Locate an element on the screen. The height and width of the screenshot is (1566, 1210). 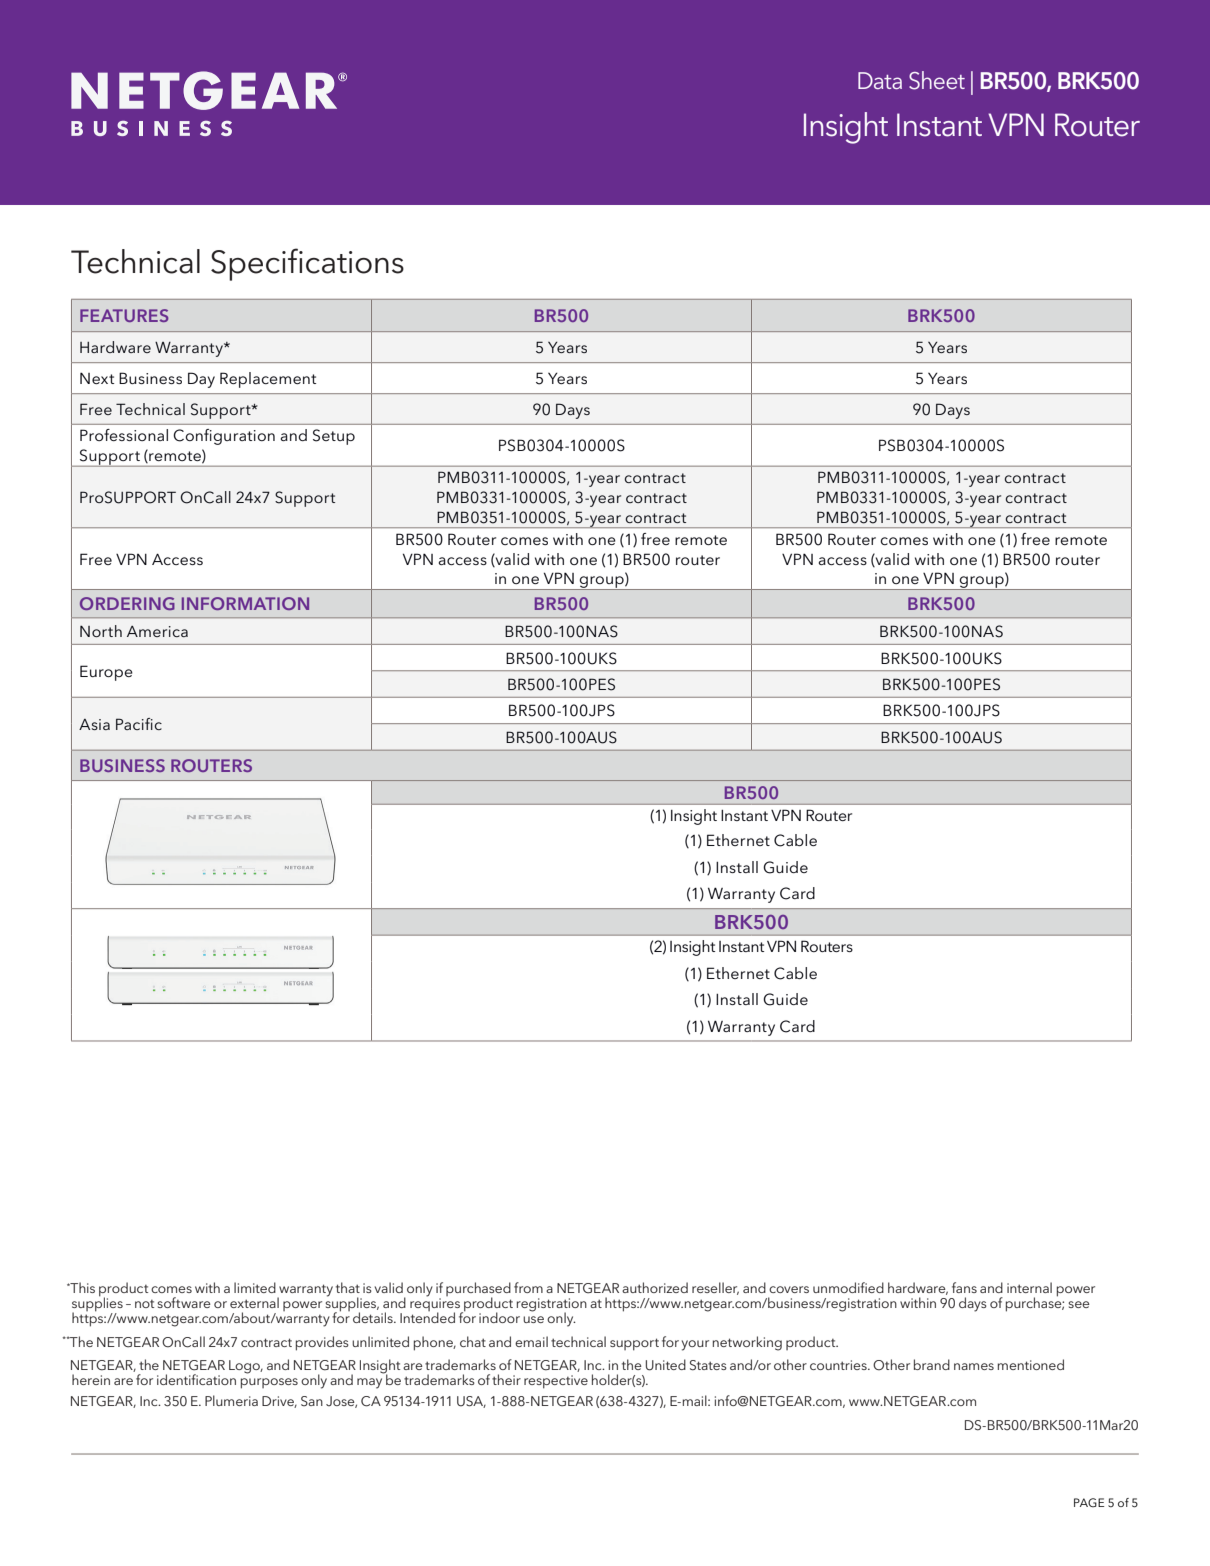
respective is located at coordinates (556, 1382).
